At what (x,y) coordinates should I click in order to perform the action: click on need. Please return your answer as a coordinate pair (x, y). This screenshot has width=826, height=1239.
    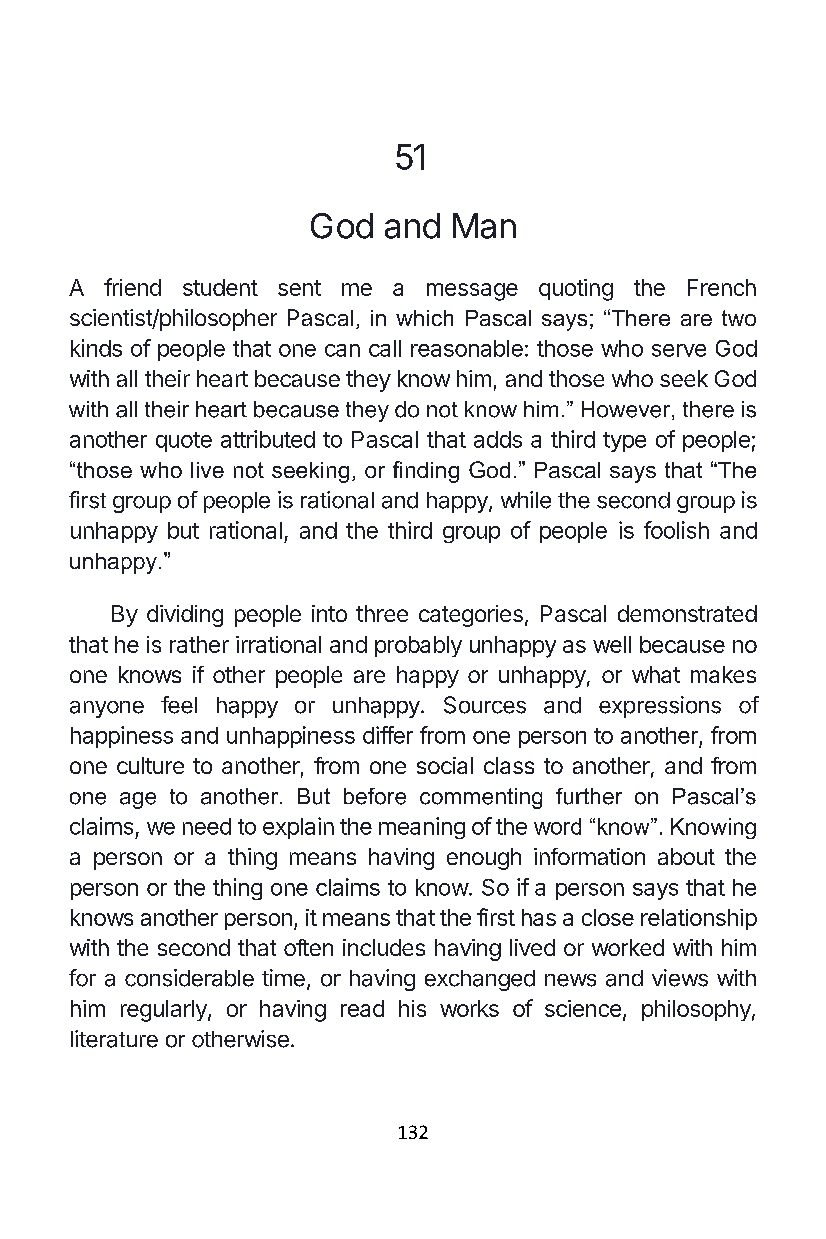
    Looking at the image, I should click on (207, 826).
